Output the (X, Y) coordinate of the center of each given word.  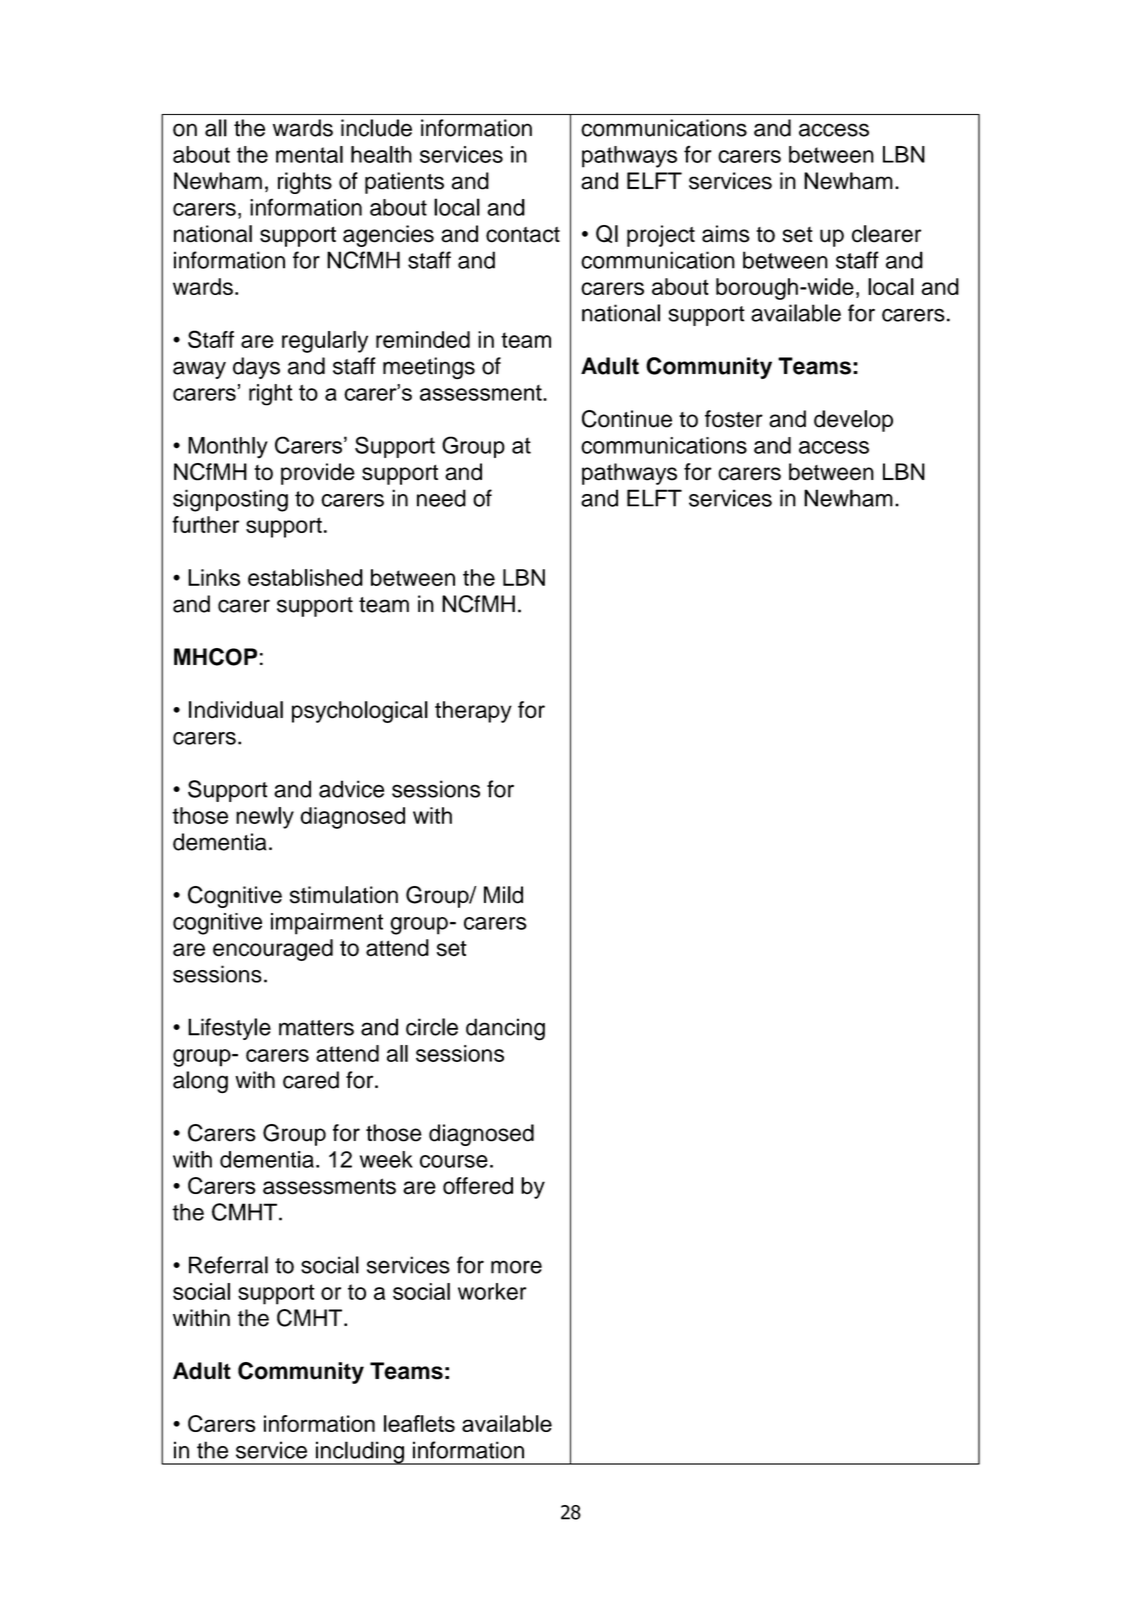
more (516, 1267)
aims (726, 234)
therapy (473, 712)
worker (492, 1291)
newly (265, 818)
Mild (503, 895)
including (359, 1453)
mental (309, 154)
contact (523, 235)
